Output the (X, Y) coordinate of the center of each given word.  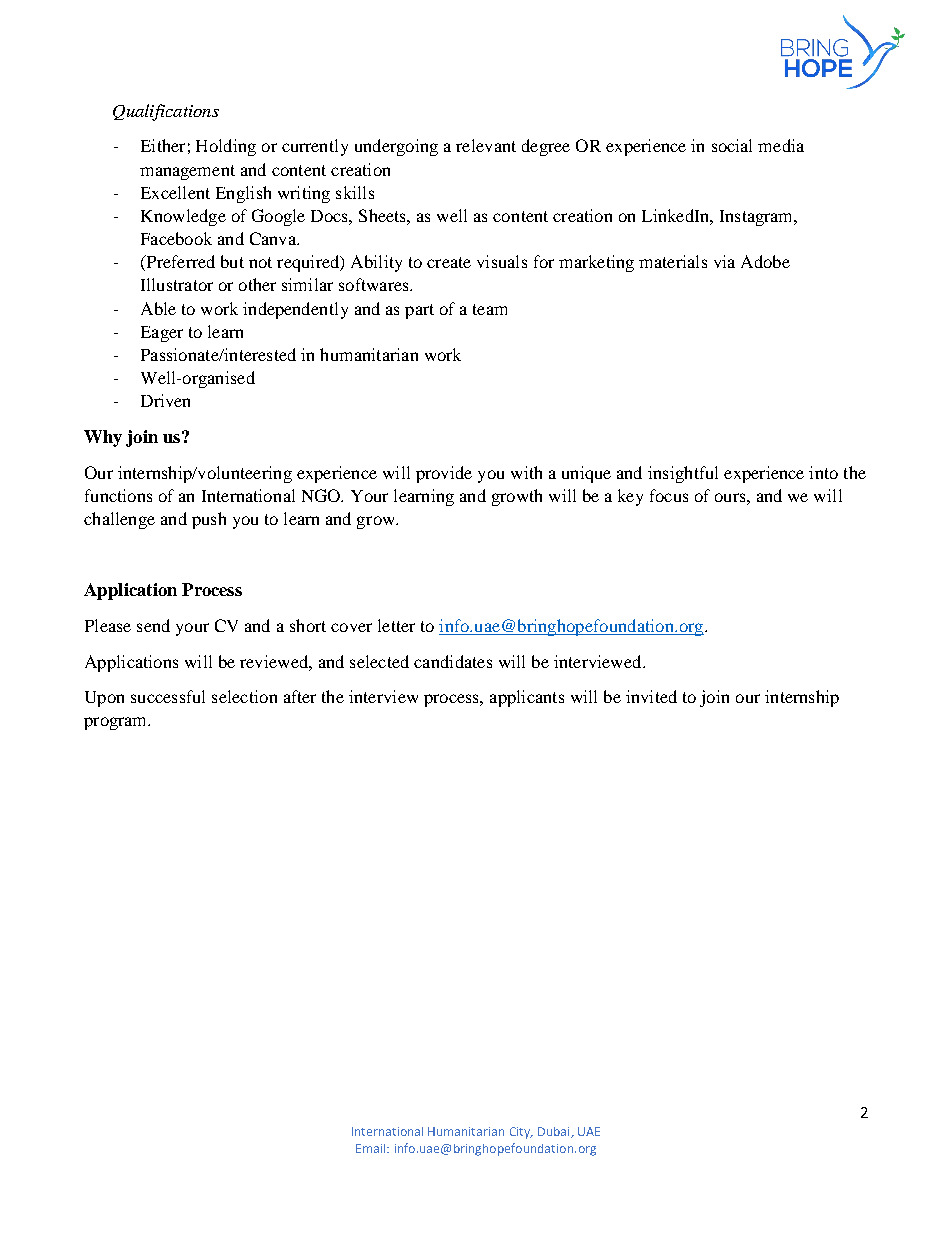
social (732, 145)
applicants (527, 698)
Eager (162, 334)
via (724, 261)
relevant (486, 145)
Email (372, 1148)
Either (163, 145)
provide (444, 474)
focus (669, 495)
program (116, 723)
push (209, 520)
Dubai (555, 1132)
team (490, 309)
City (521, 1133)
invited (651, 696)
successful (168, 696)
